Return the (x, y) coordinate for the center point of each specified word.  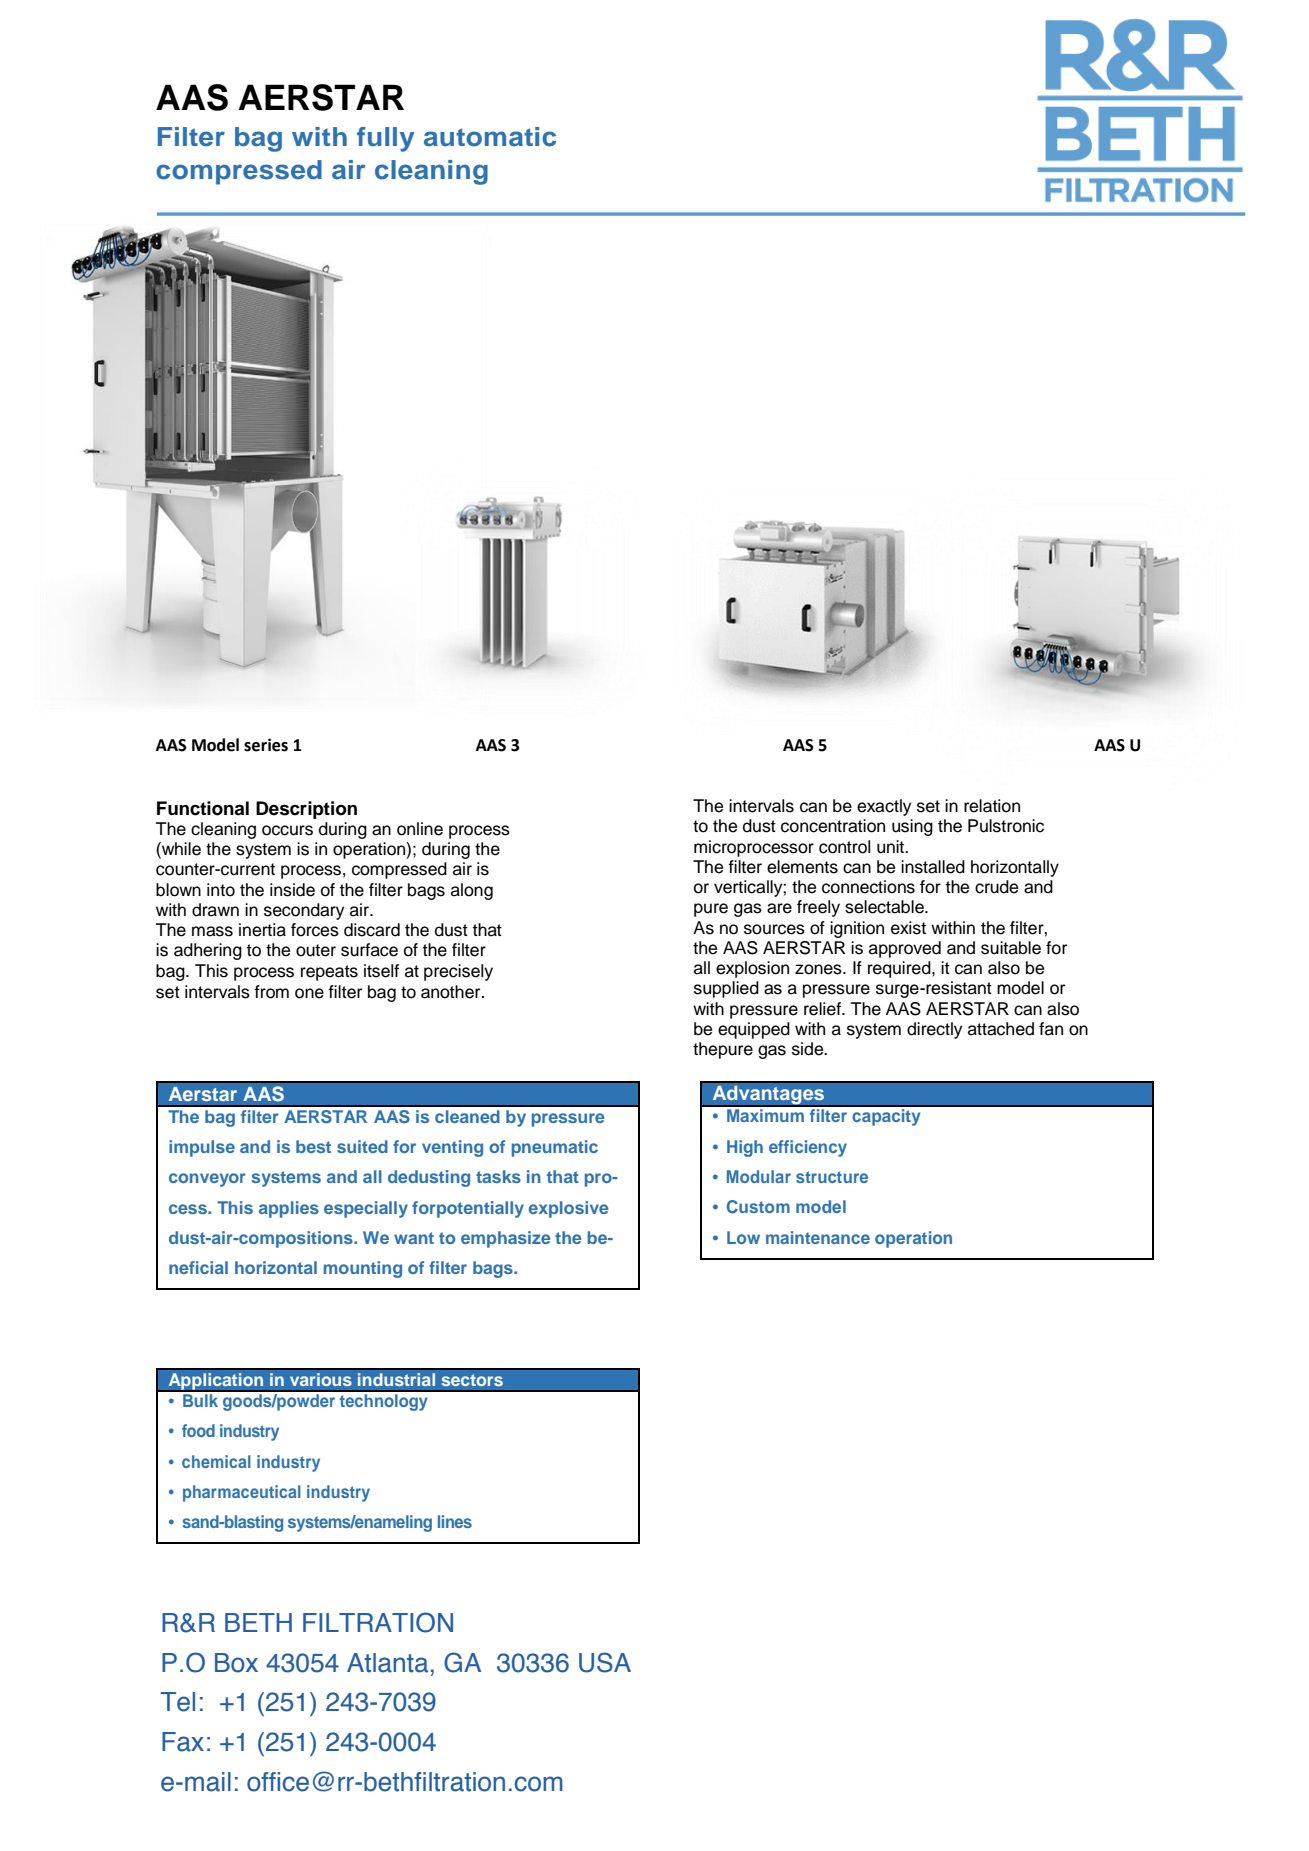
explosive (569, 1209)
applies (289, 1209)
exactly (884, 807)
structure (832, 1177)
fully (385, 139)
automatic (490, 137)
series (266, 745)
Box (236, 1663)
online (420, 829)
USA (605, 1662)
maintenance (818, 1237)
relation (992, 806)
